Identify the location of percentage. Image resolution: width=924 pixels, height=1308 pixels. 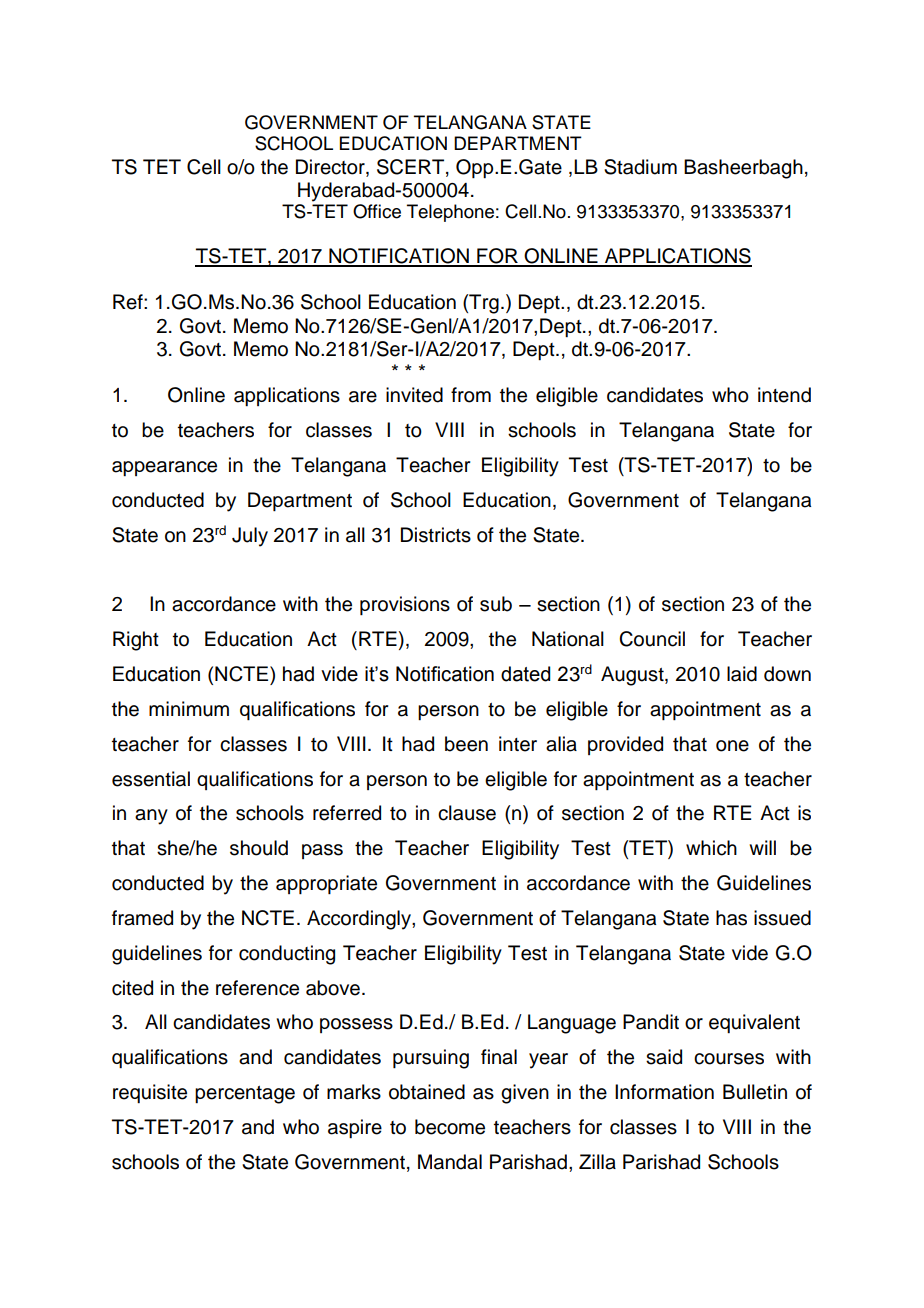
(245, 1095).
